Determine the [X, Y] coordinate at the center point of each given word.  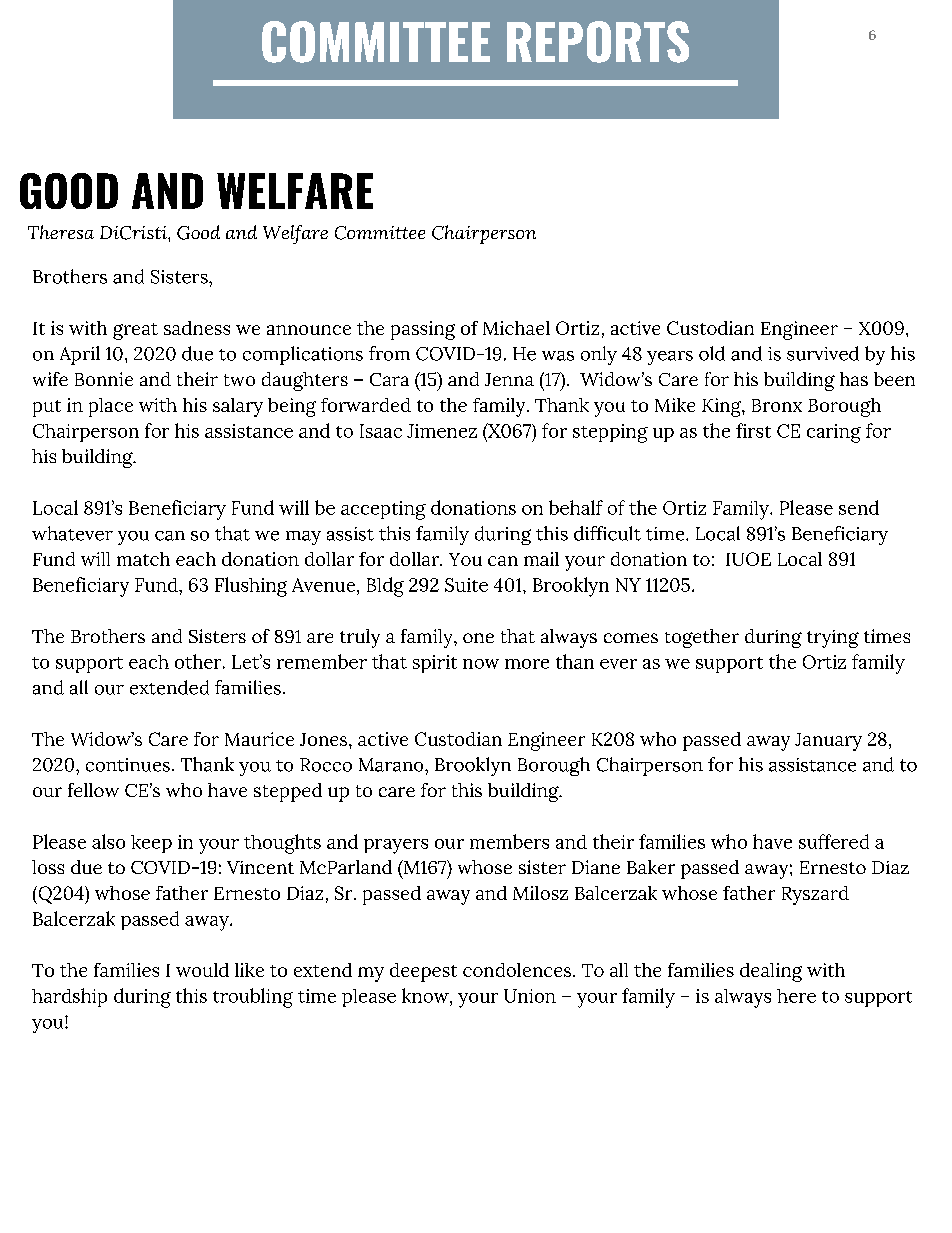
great [135, 331]
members [509, 841]
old [712, 353]
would [202, 970]
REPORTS [598, 42]
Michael [516, 328]
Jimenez [442, 431]
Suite [466, 585]
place [111, 407]
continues [128, 765]
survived [823, 353]
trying [833, 639]
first [753, 430]
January [828, 742]
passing [423, 330]
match [143, 559]
